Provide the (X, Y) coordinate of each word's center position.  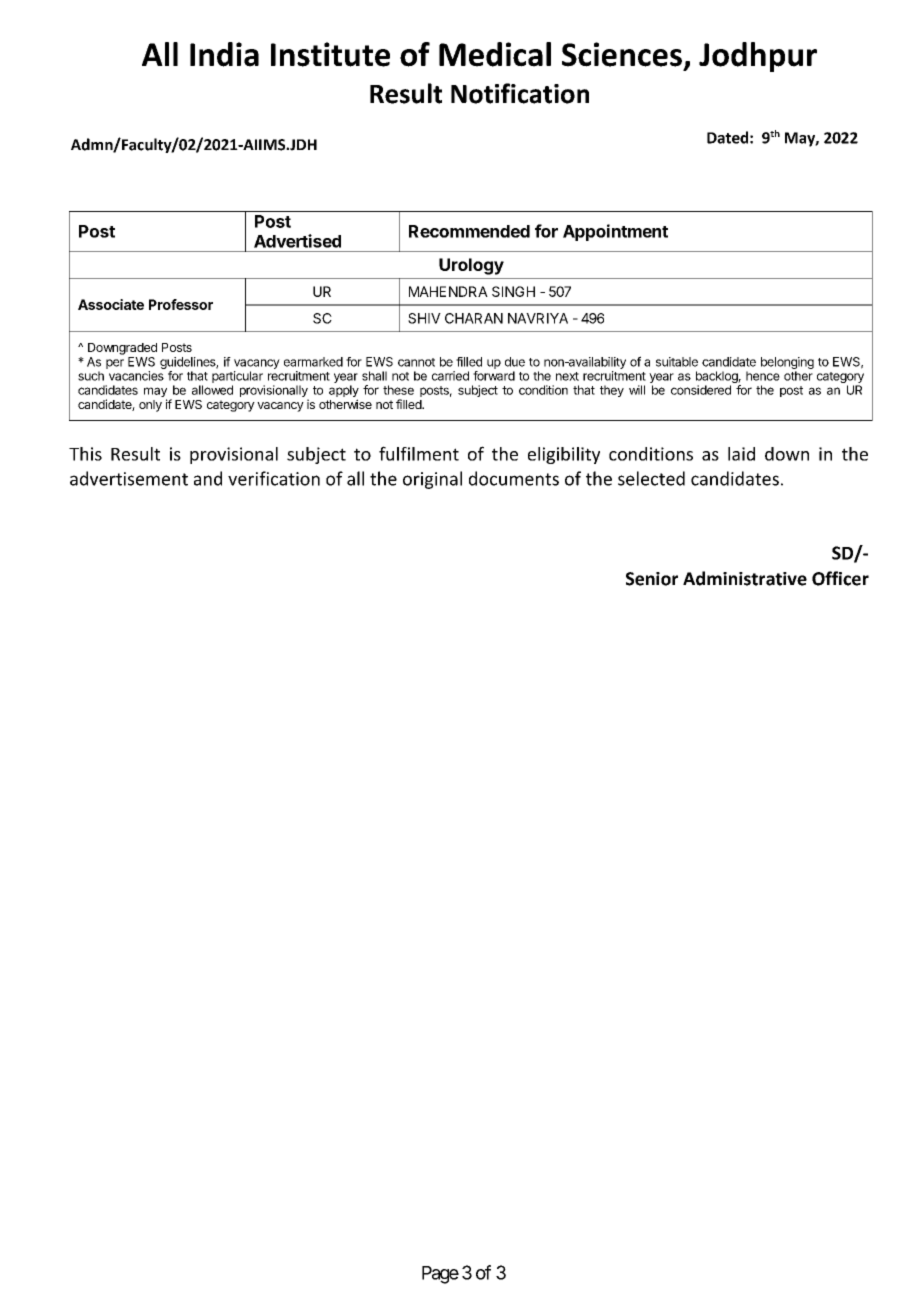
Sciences (622, 54)
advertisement (129, 478)
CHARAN (474, 318)
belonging (787, 363)
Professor (181, 304)
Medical (495, 54)
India (224, 54)
